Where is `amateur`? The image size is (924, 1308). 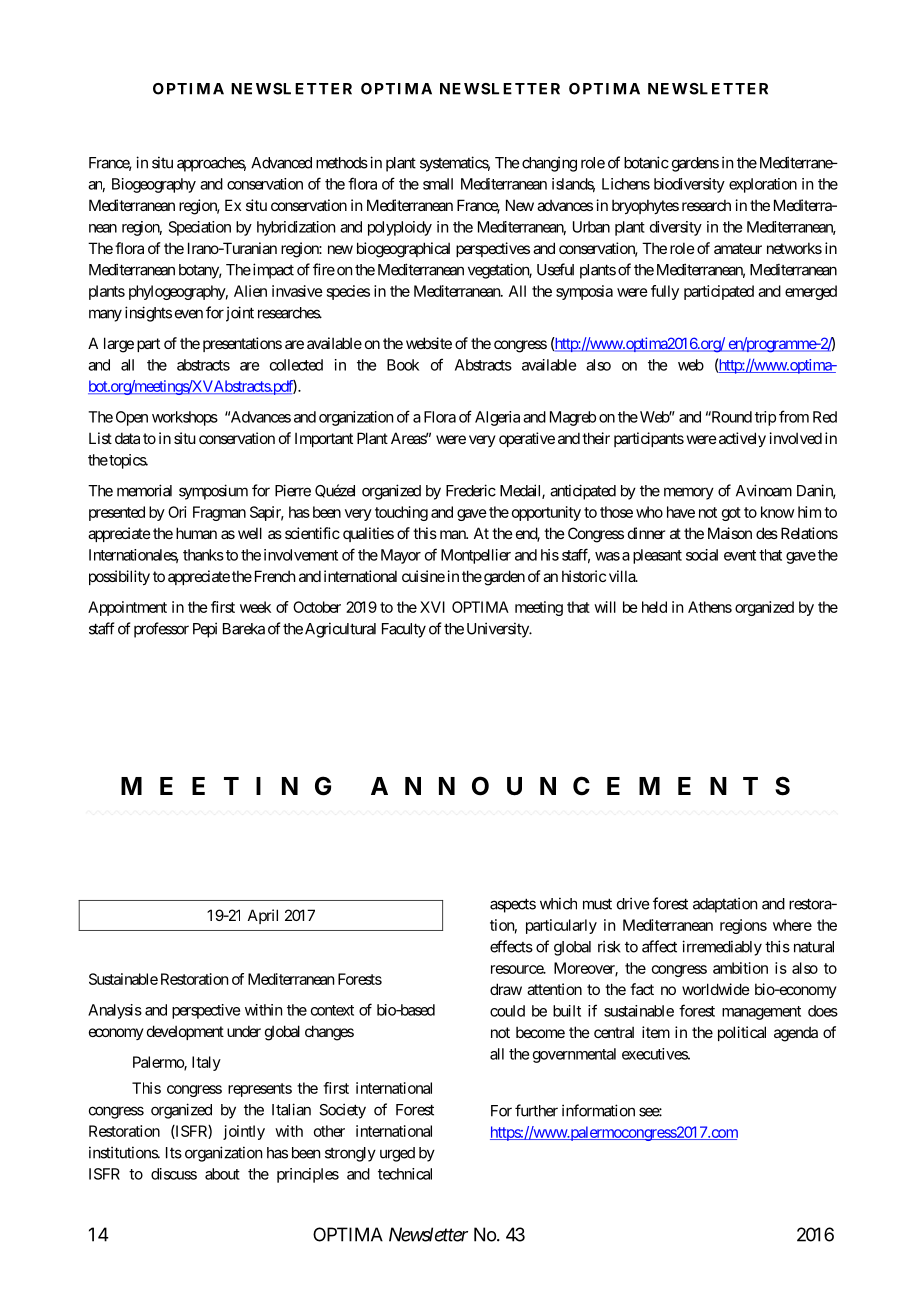
amateur is located at coordinates (738, 248).
